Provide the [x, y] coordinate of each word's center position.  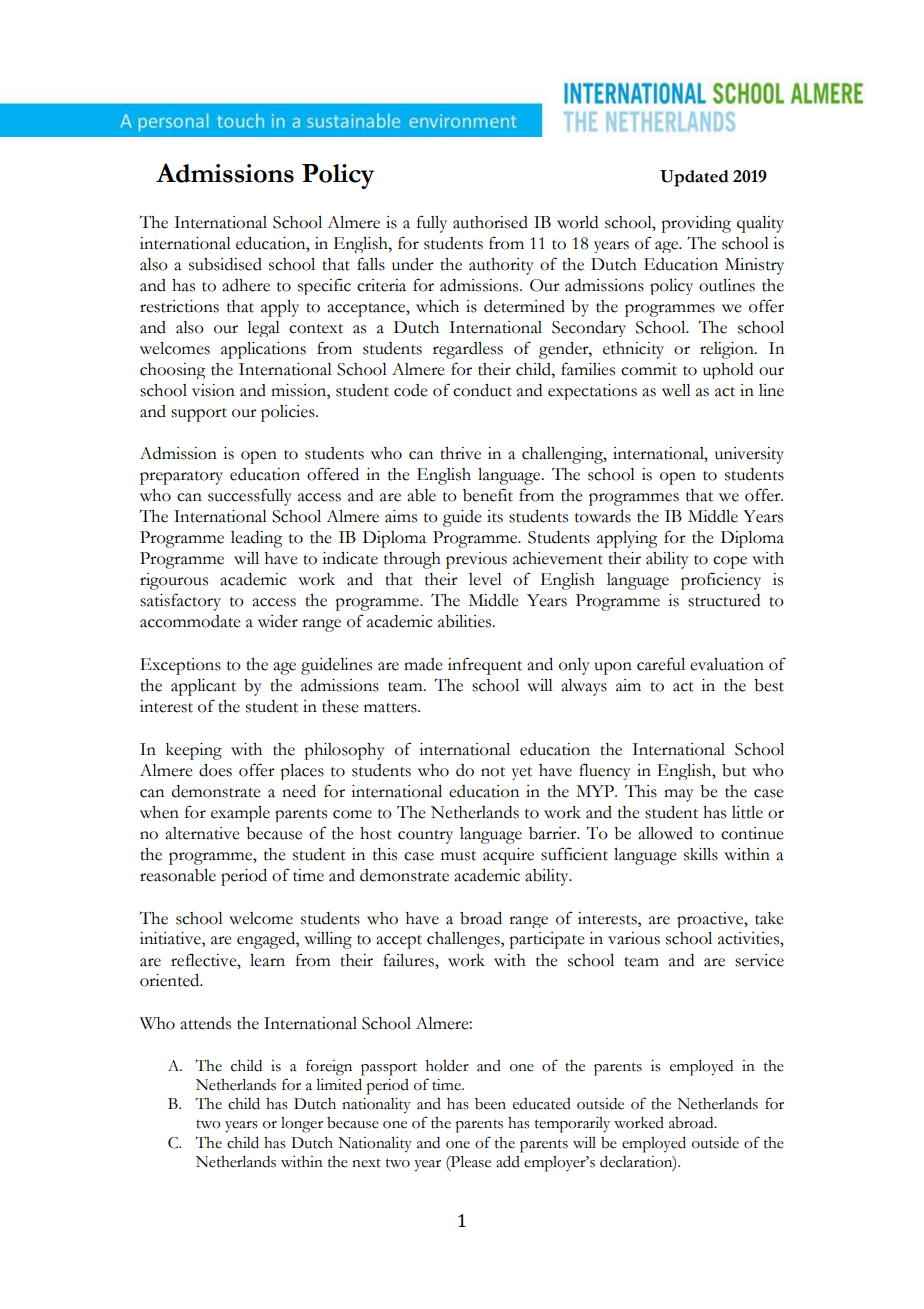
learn [267, 960]
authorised [490, 222]
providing [696, 224]
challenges [464, 940]
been [490, 1104]
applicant [203, 687]
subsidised [225, 264]
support [199, 415]
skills [701, 854]
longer [302, 1125]
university [749, 455]
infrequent [485, 666]
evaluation [727, 664]
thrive [460, 453]
